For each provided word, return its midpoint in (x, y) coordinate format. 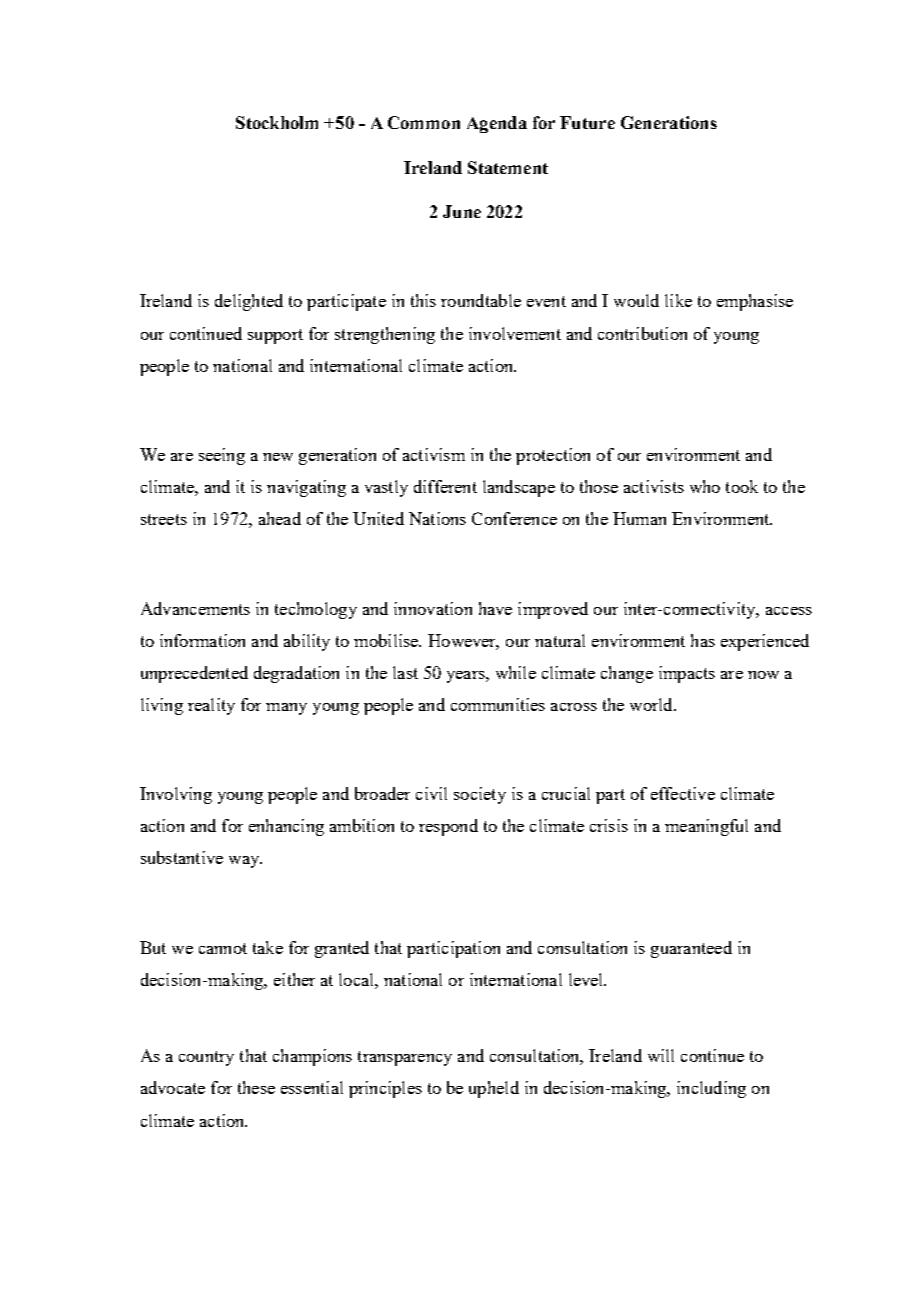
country (206, 1058)
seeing (222, 456)
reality (211, 706)
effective (683, 793)
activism (434, 454)
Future (587, 122)
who (705, 486)
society (480, 795)
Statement (508, 167)
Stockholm (277, 122)
